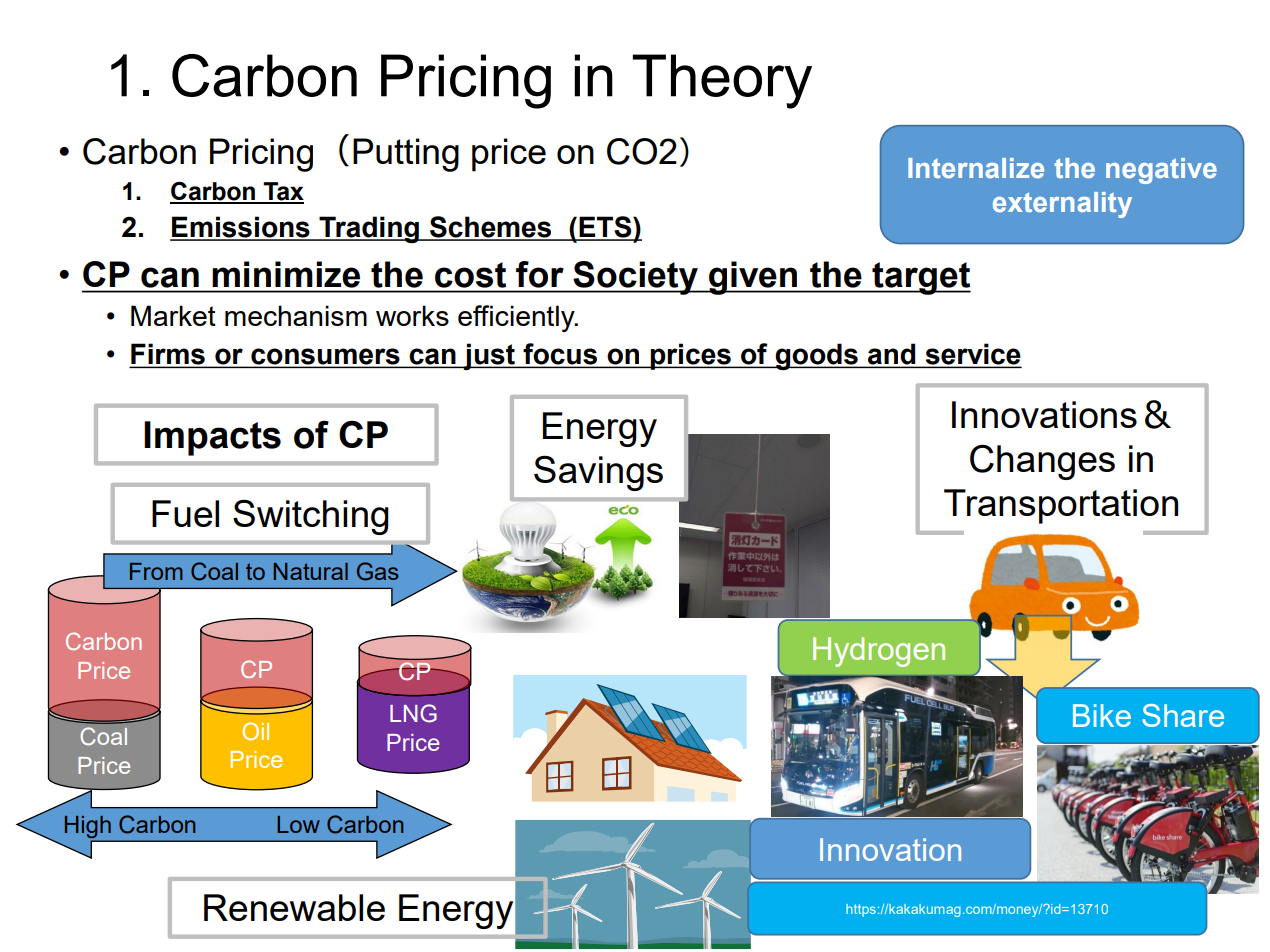  What do you see at coordinates (294, 907) in the screenshot?
I see `Renewable` at bounding box center [294, 907].
